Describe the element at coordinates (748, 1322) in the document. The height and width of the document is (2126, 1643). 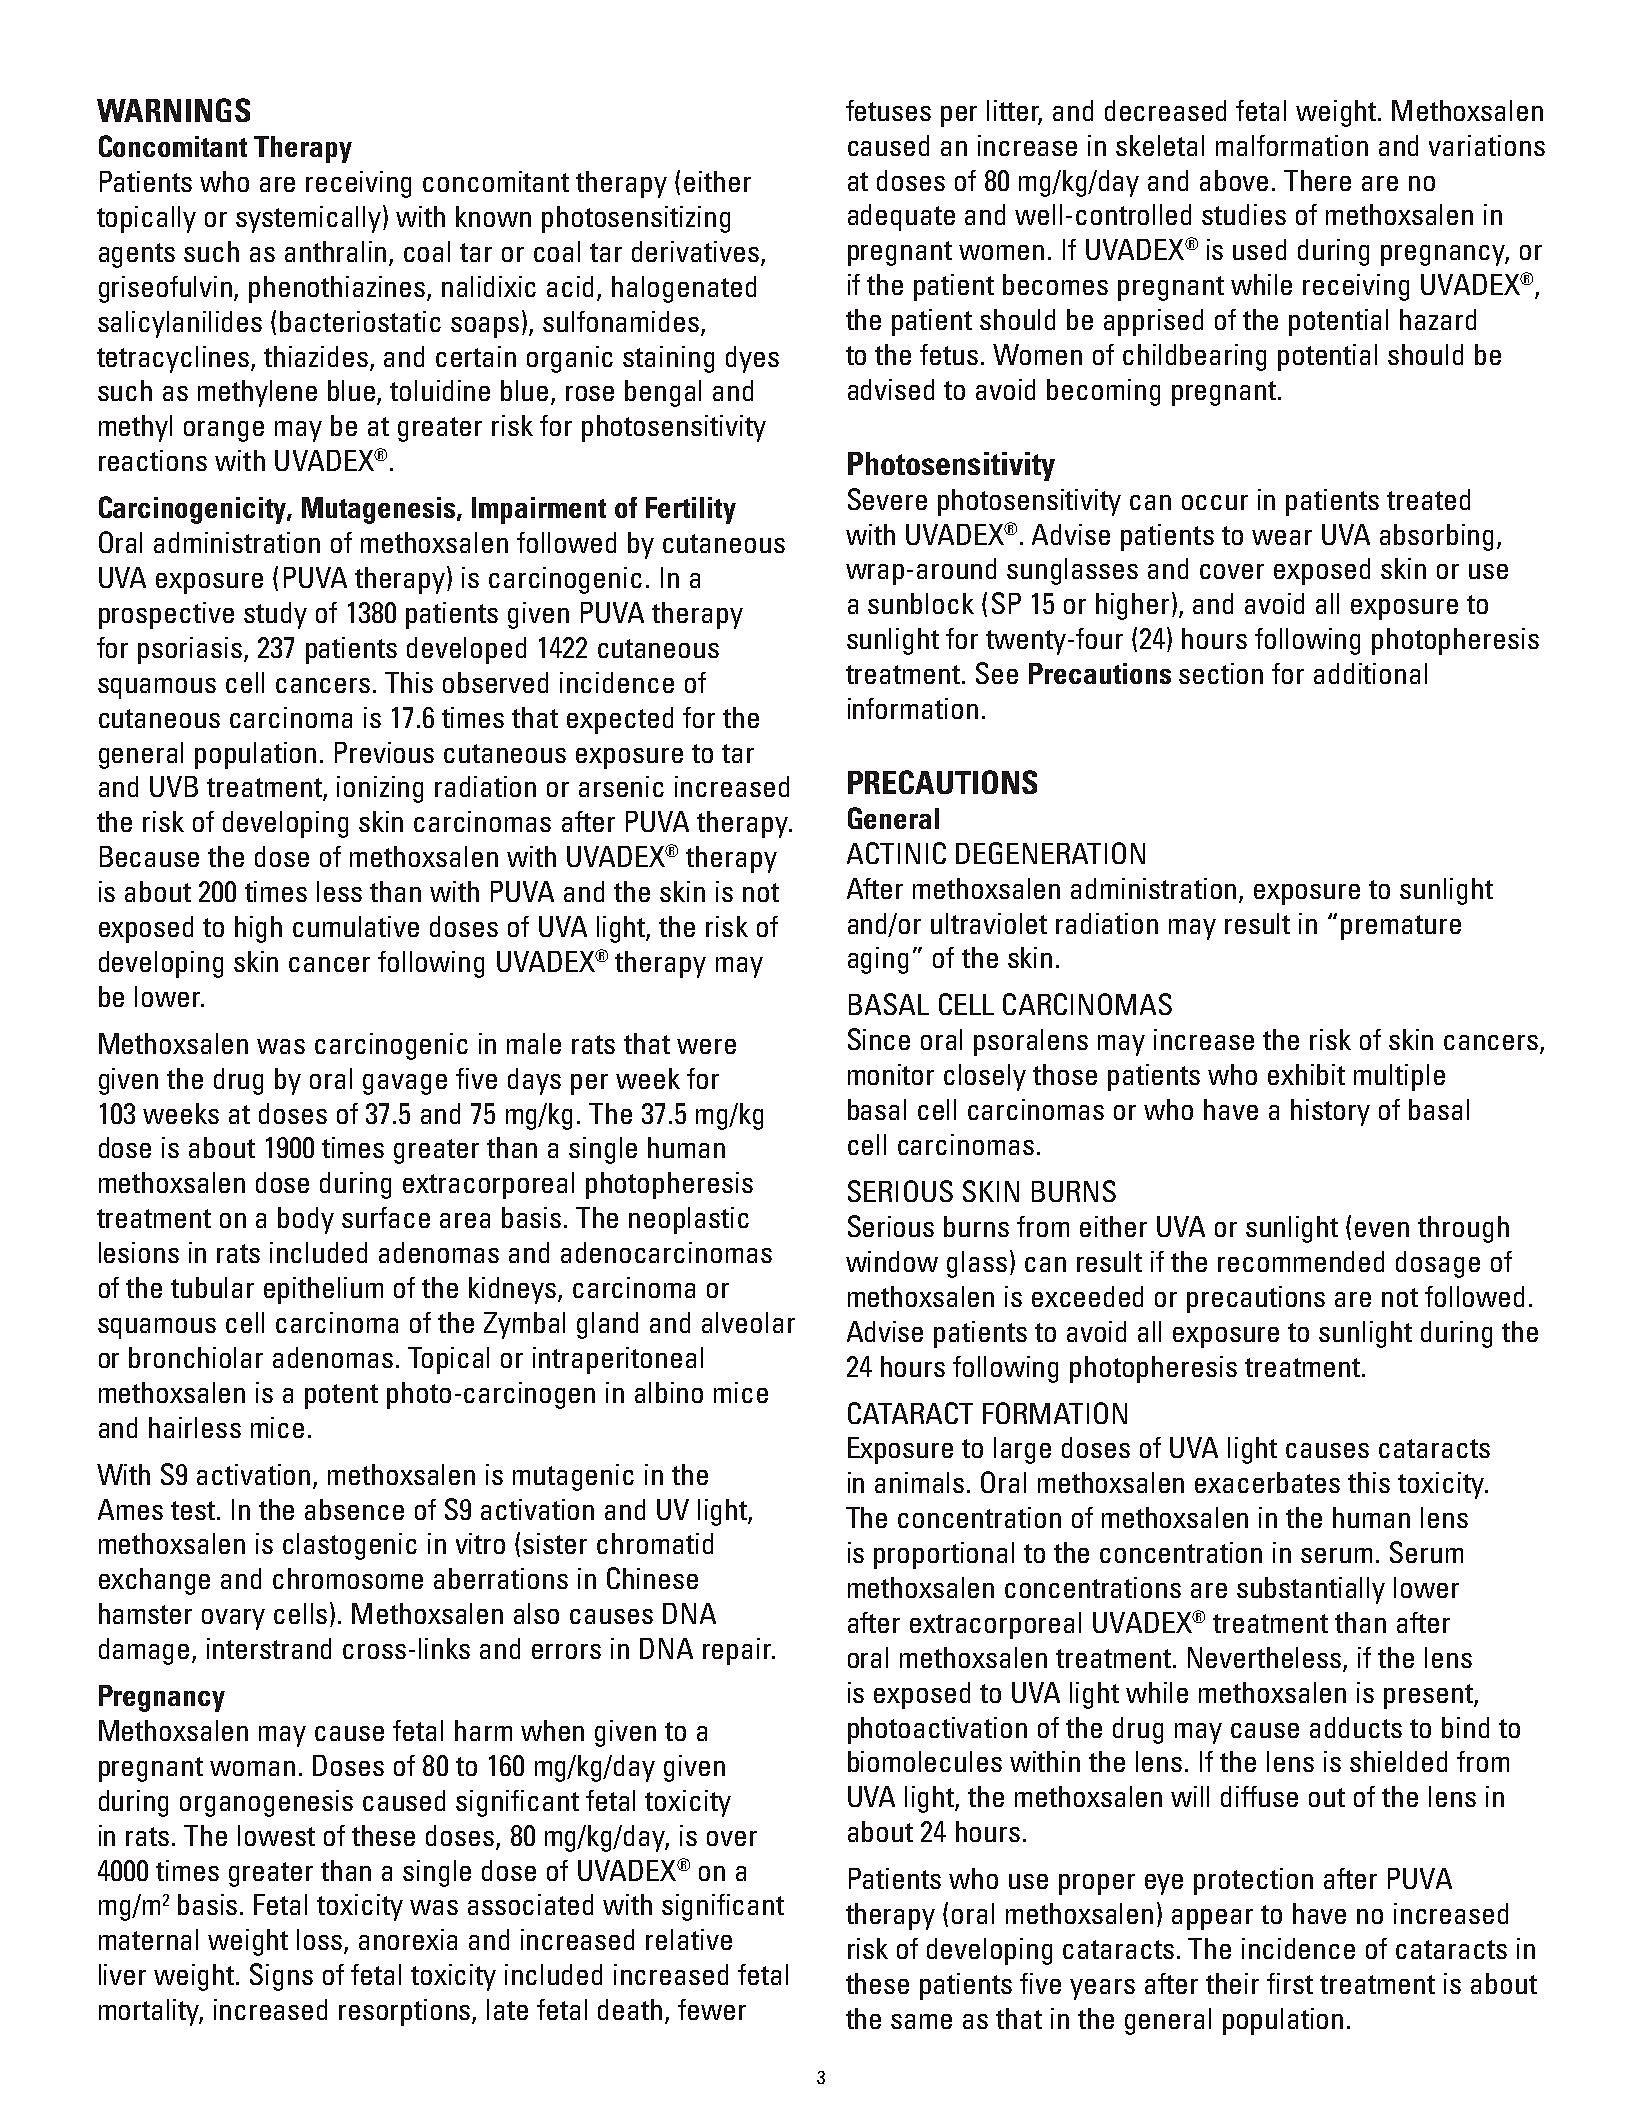
I see `alveolar` at that location.
